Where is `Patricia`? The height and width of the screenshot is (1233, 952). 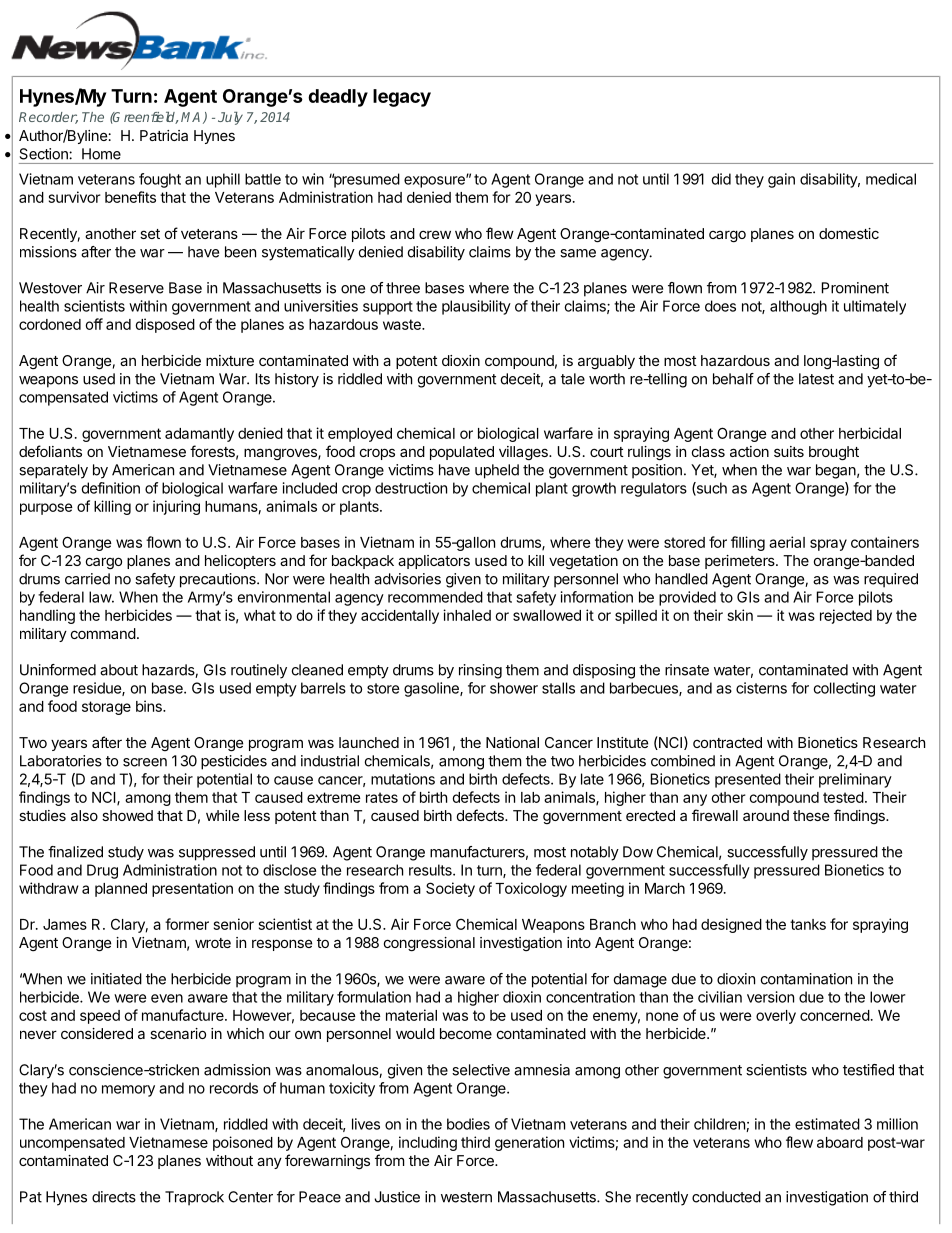 Patricia is located at coordinates (164, 135).
